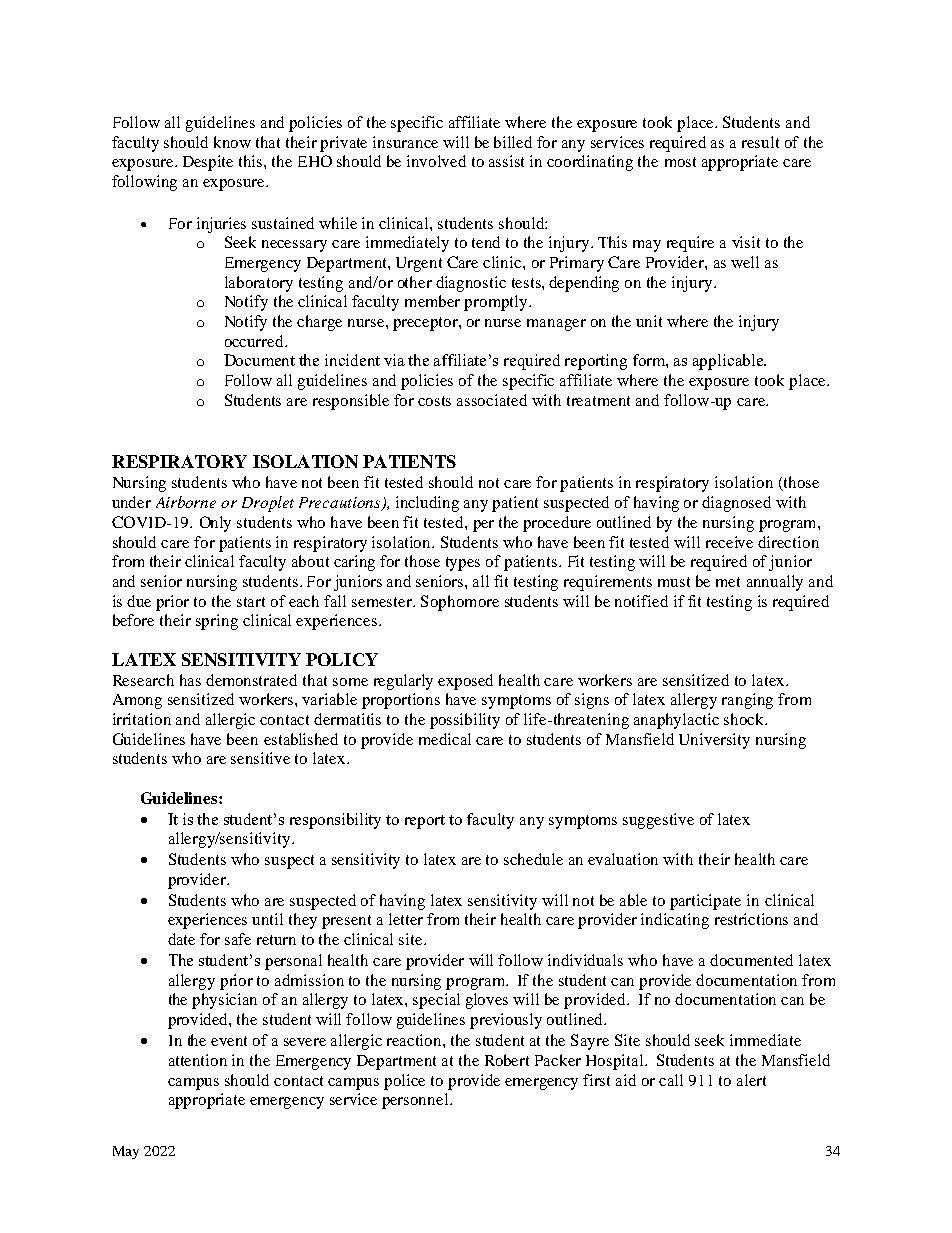 The image size is (952, 1233). What do you see at coordinates (208, 163) in the screenshot?
I see `Despite` at bounding box center [208, 163].
